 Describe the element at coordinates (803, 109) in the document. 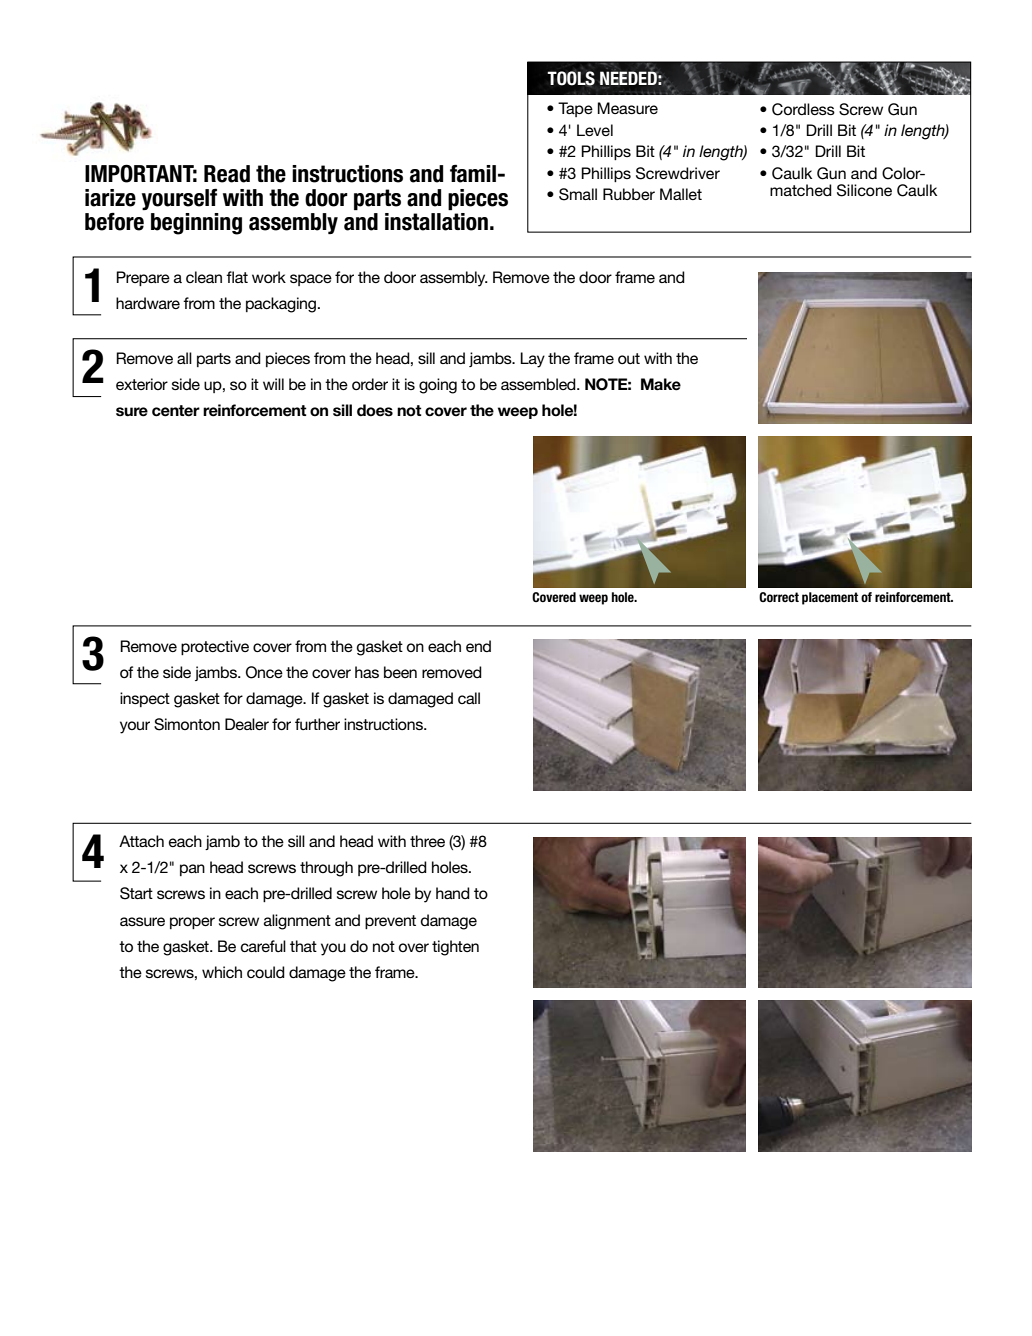

I see `Cordless` at that location.
